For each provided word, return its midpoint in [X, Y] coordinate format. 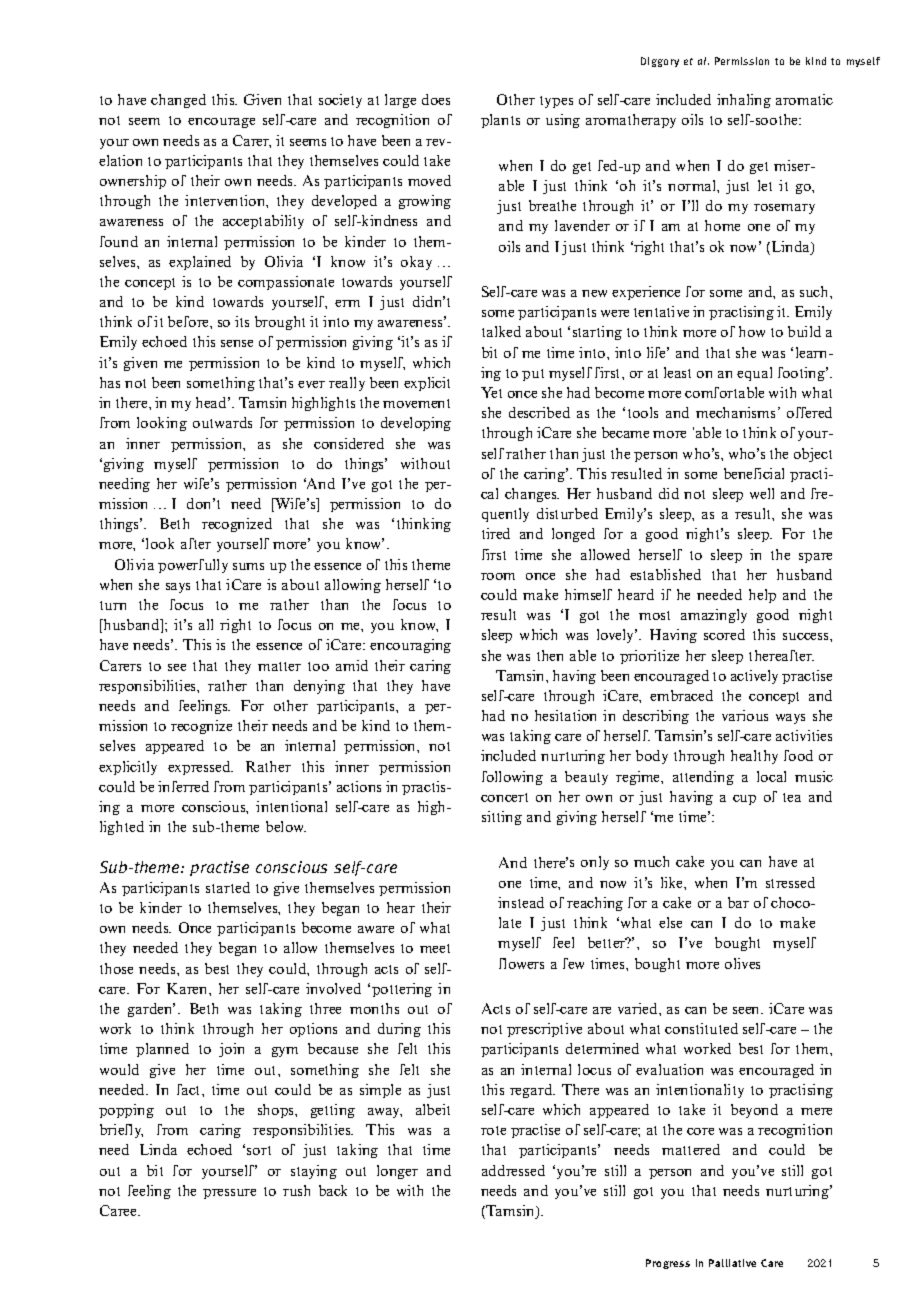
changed [178, 101]
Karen [188, 988]
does [436, 99]
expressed [200, 768]
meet [435, 948]
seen [748, 1010]
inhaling [744, 101]
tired [496, 533]
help [762, 596]
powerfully [193, 566]
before [189, 321]
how [752, 331]
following [512, 778]
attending [703, 778]
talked [501, 331]
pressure [229, 1194]
